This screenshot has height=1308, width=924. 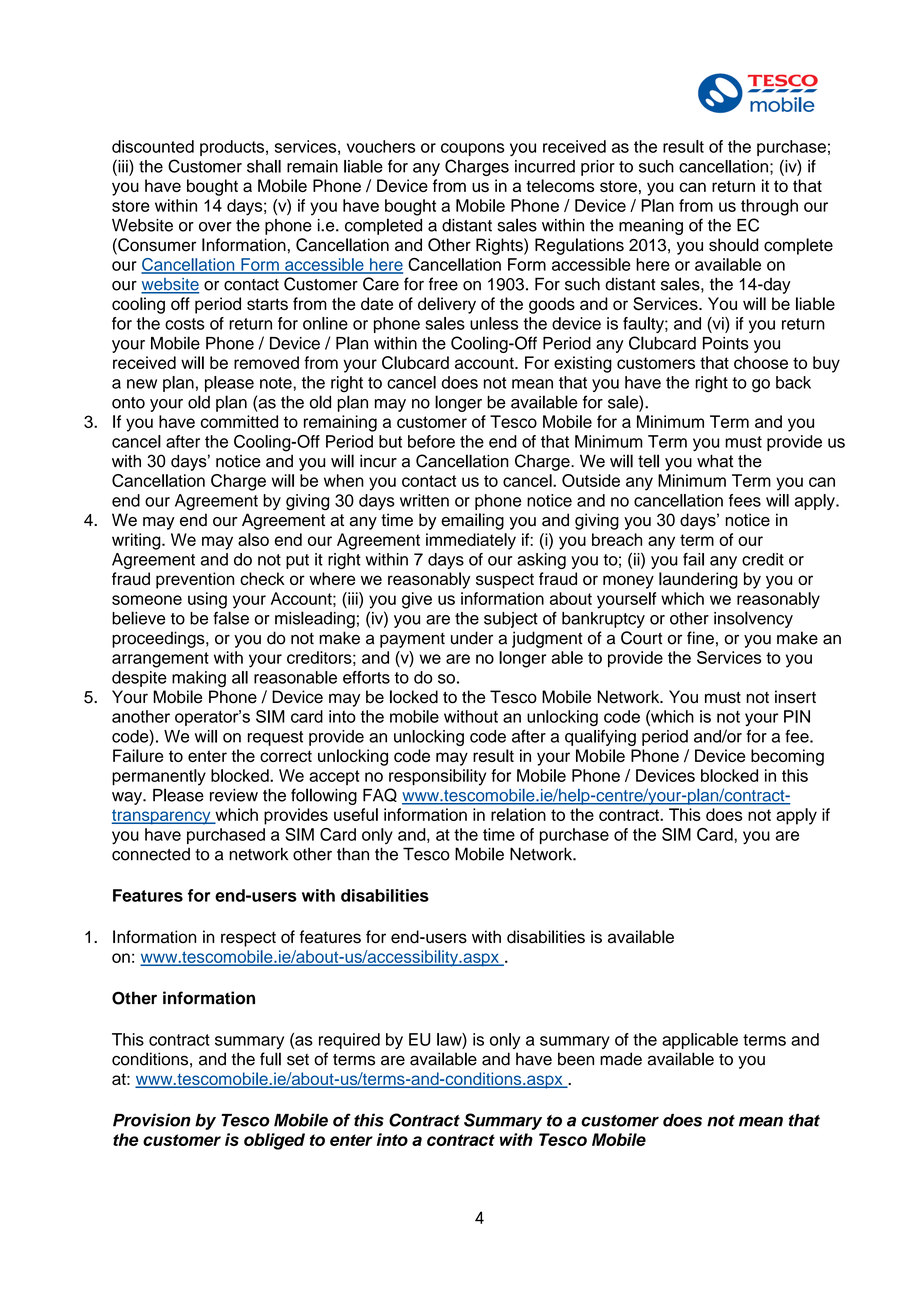 I want to click on through, so click(x=769, y=207).
